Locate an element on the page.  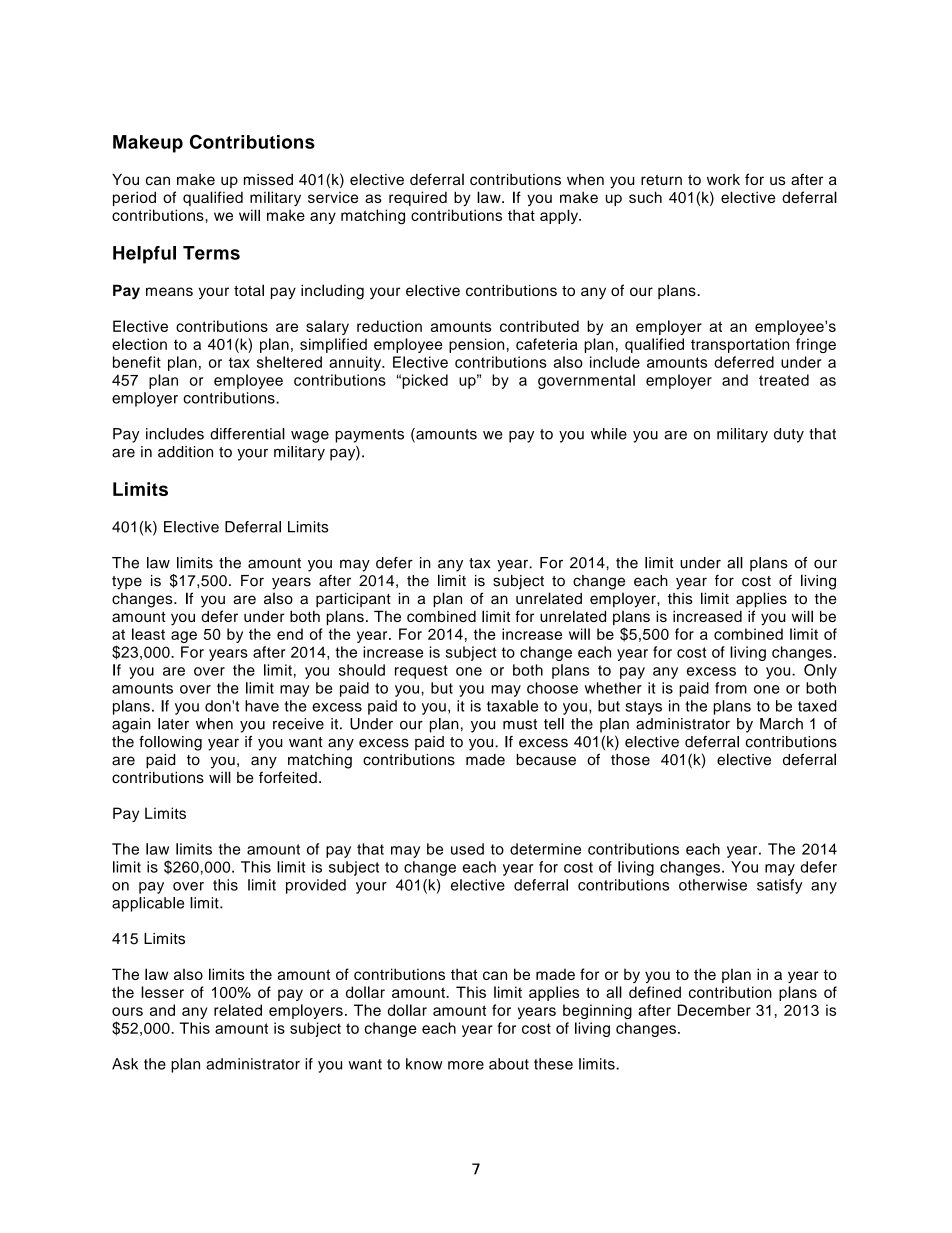
from is located at coordinates (731, 688).
